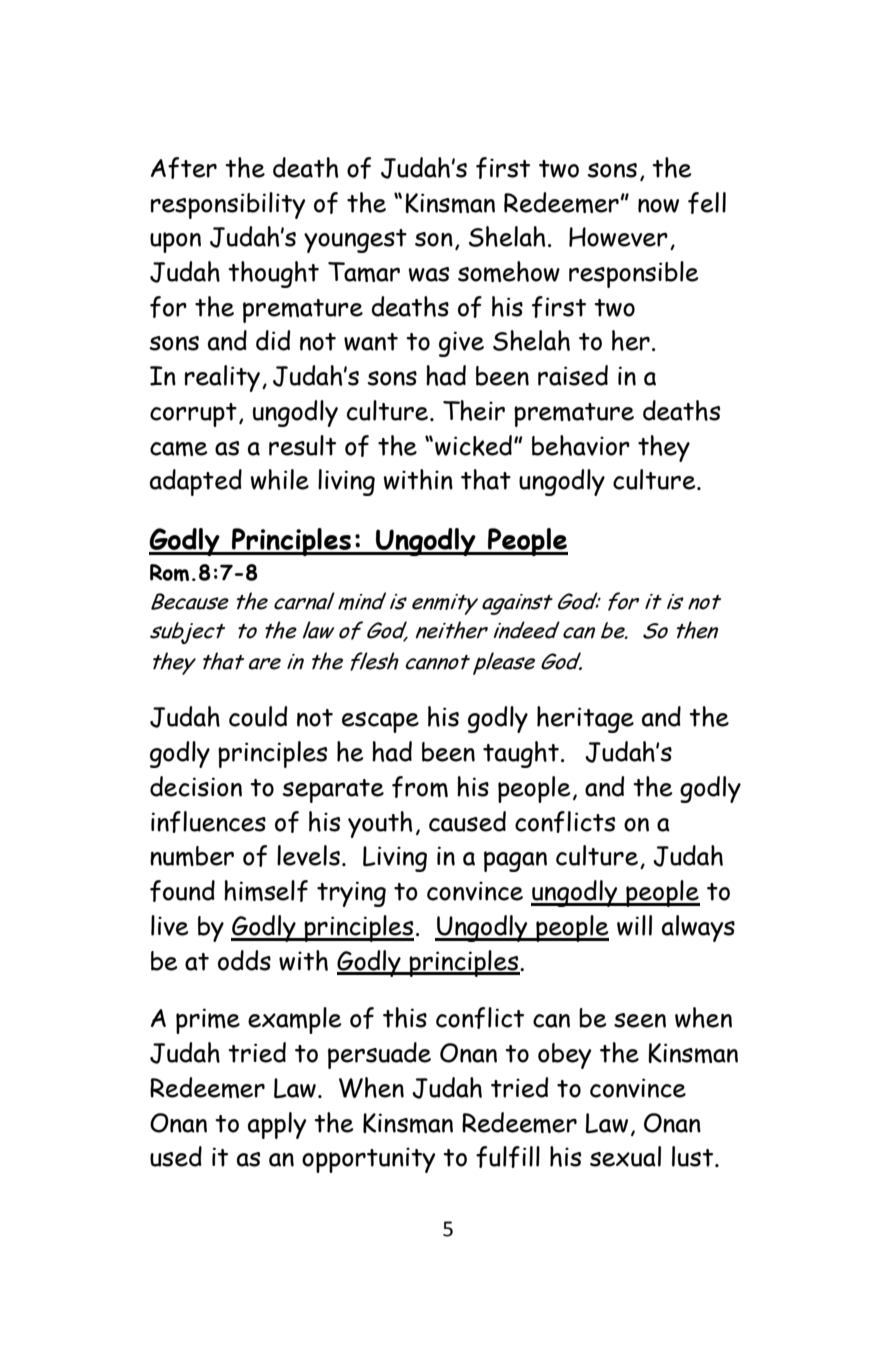 The image size is (896, 1345). I want to click on responsibility, so click(228, 205).
